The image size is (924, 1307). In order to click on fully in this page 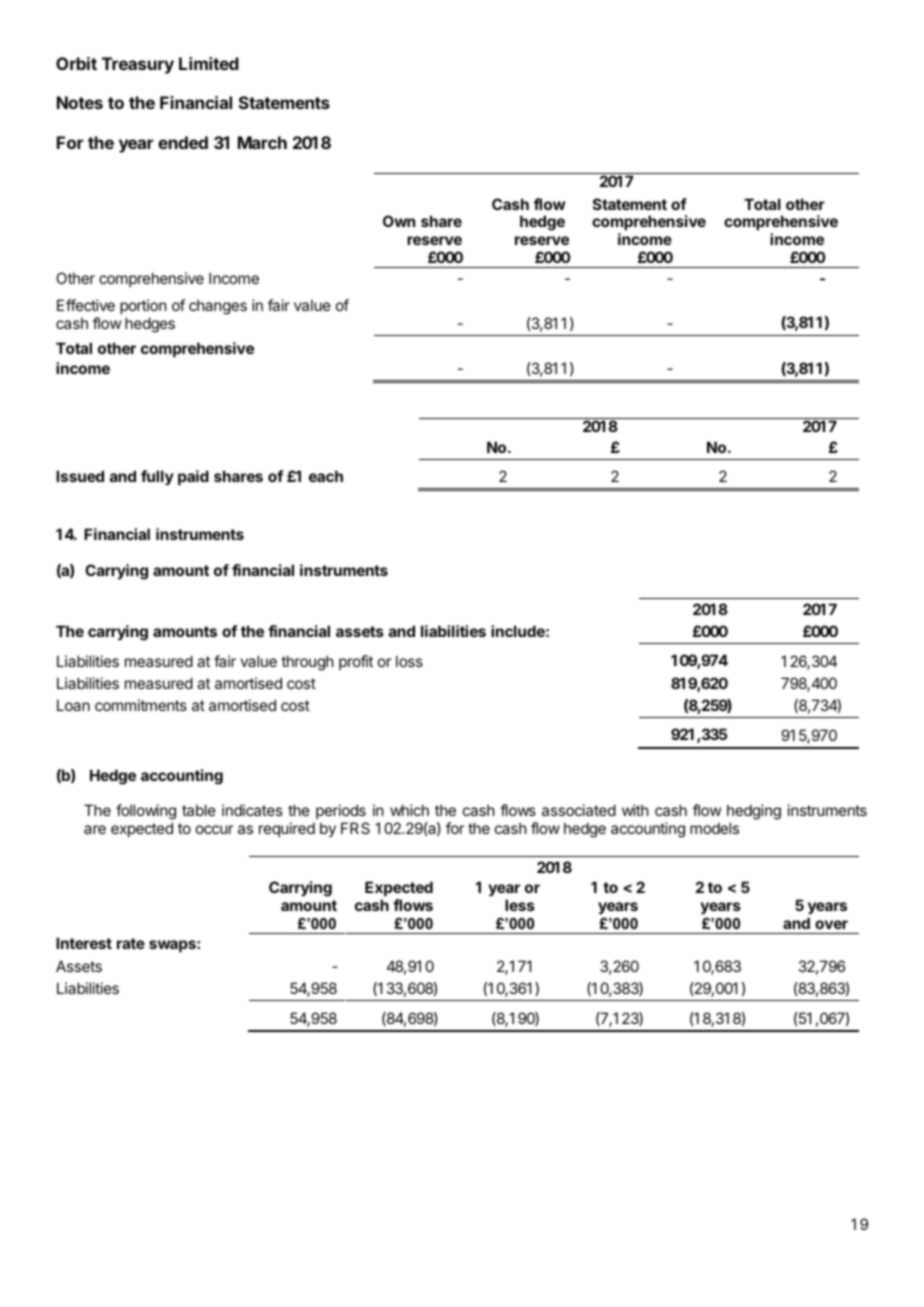, I will do `click(157, 477)`.
